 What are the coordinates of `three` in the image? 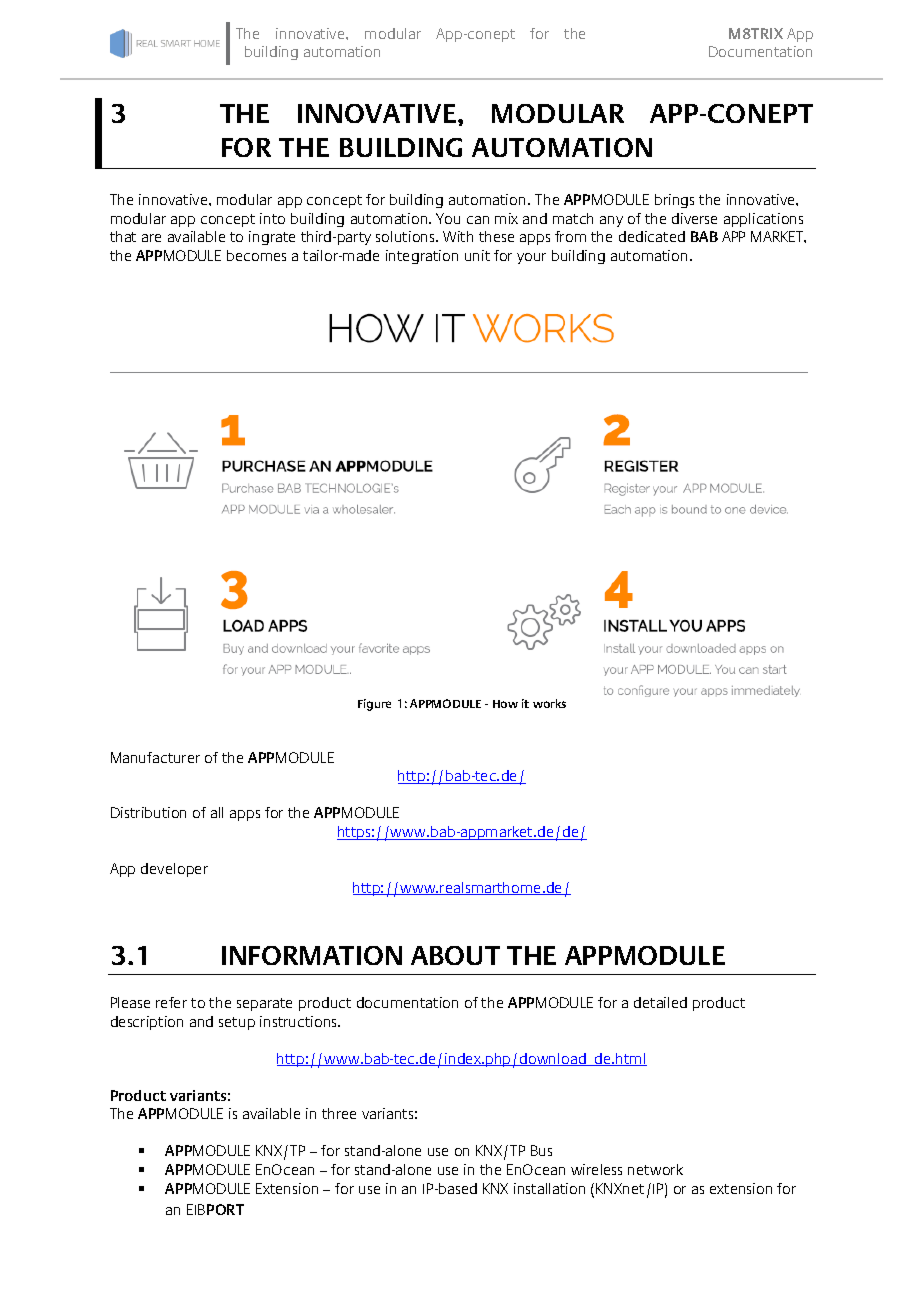 It's located at (339, 1113).
